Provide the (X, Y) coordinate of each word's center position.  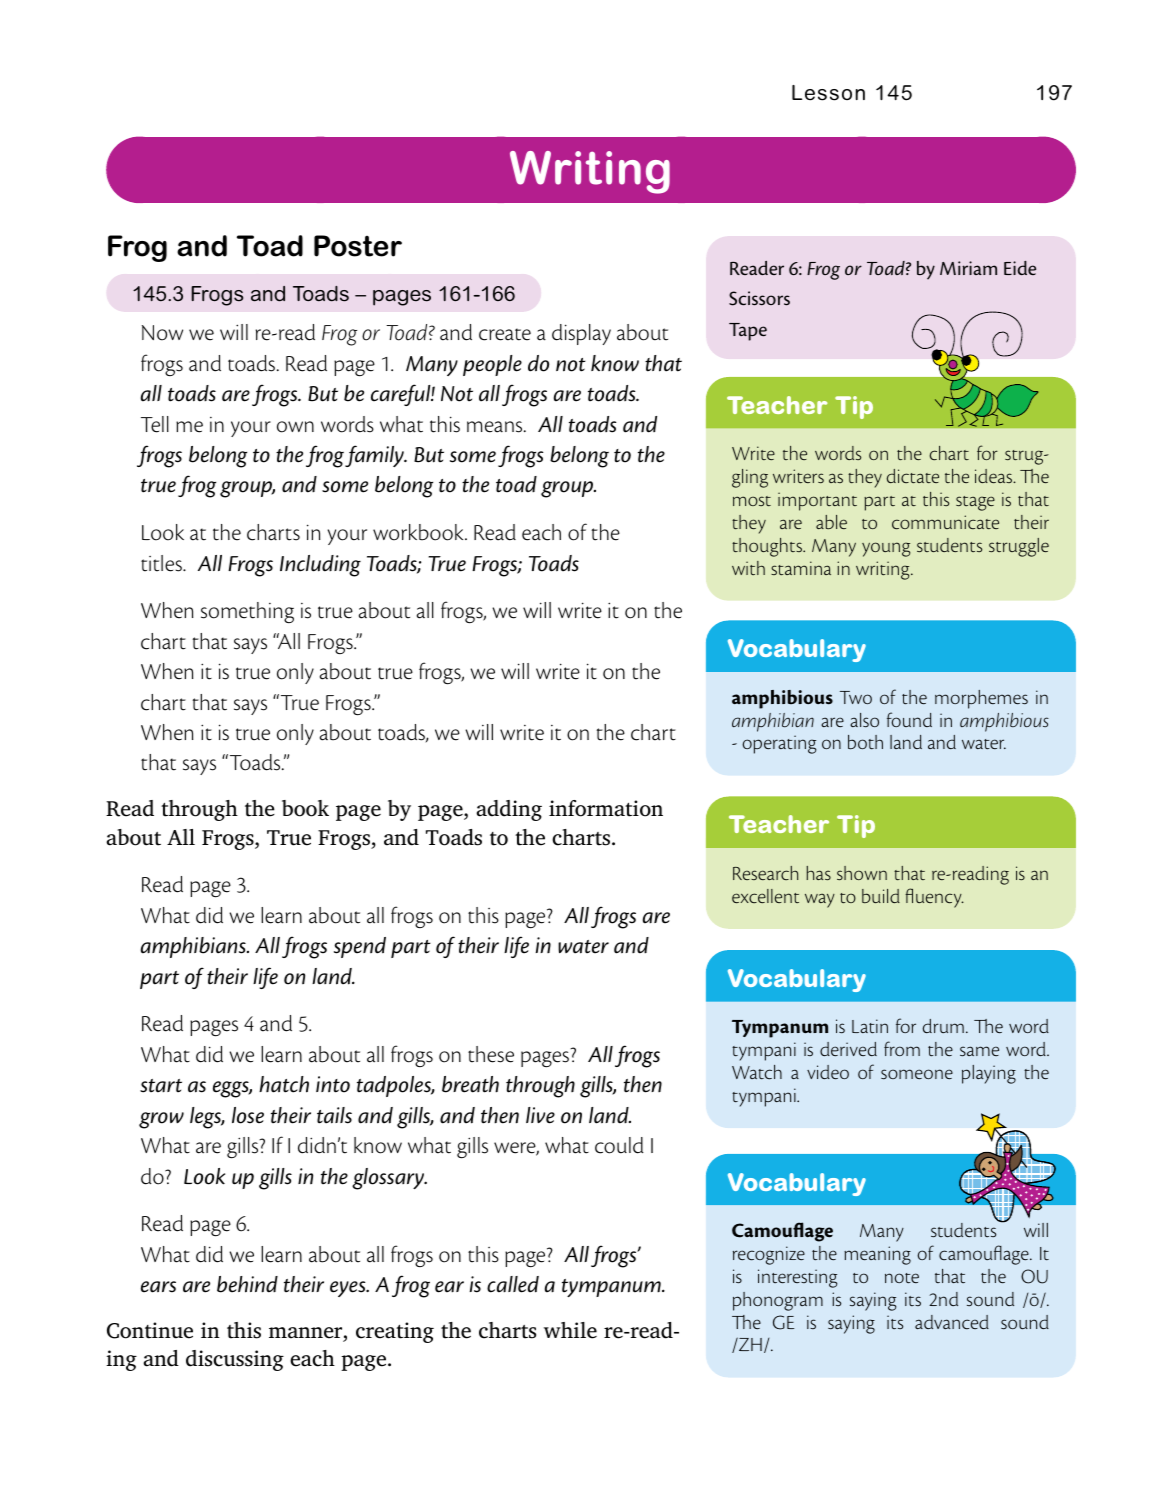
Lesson (828, 93)
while (570, 1330)
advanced (952, 1322)
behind (247, 1284)
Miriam (968, 268)
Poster (358, 246)
